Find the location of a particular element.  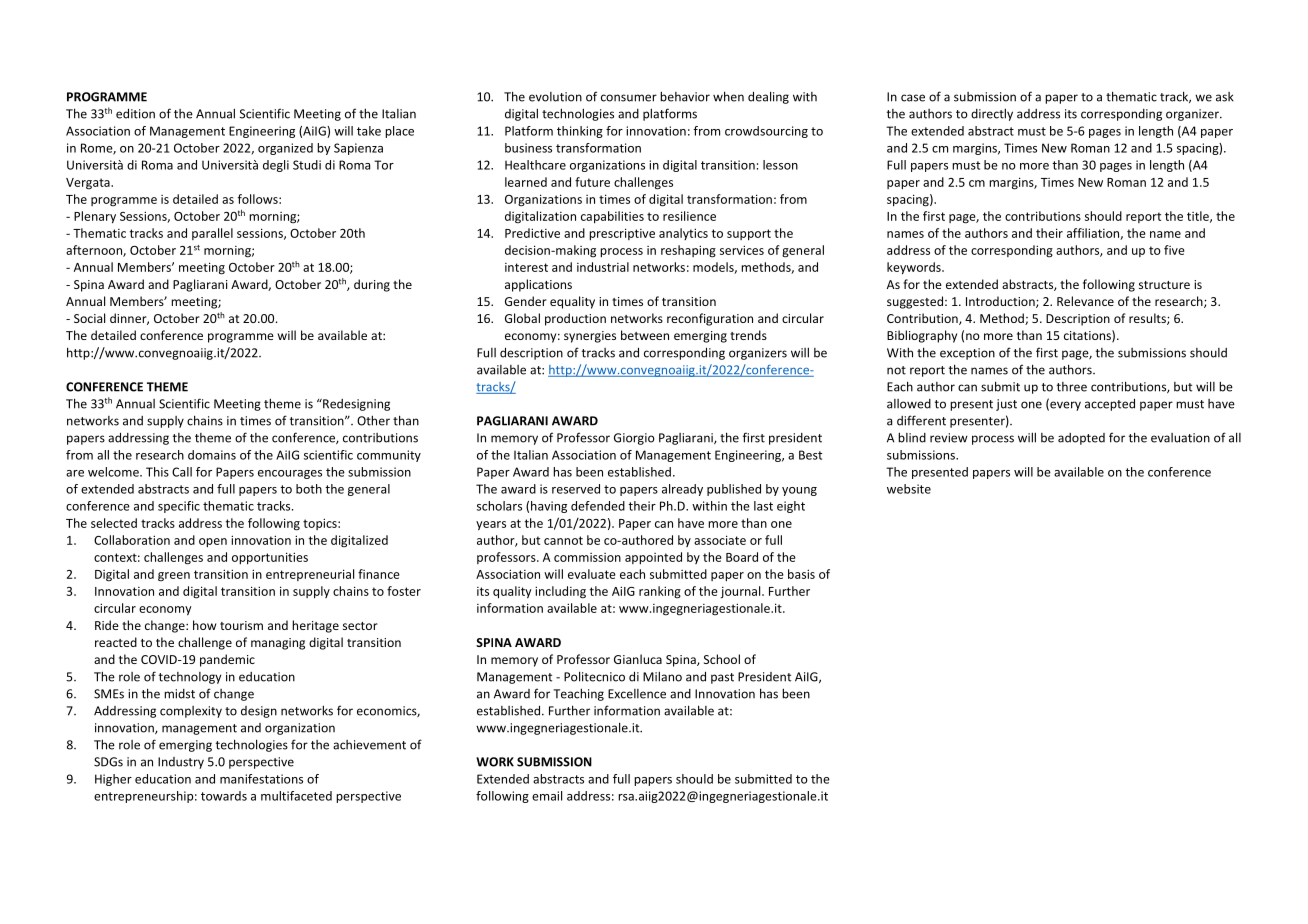

website is located at coordinates (909, 489).
